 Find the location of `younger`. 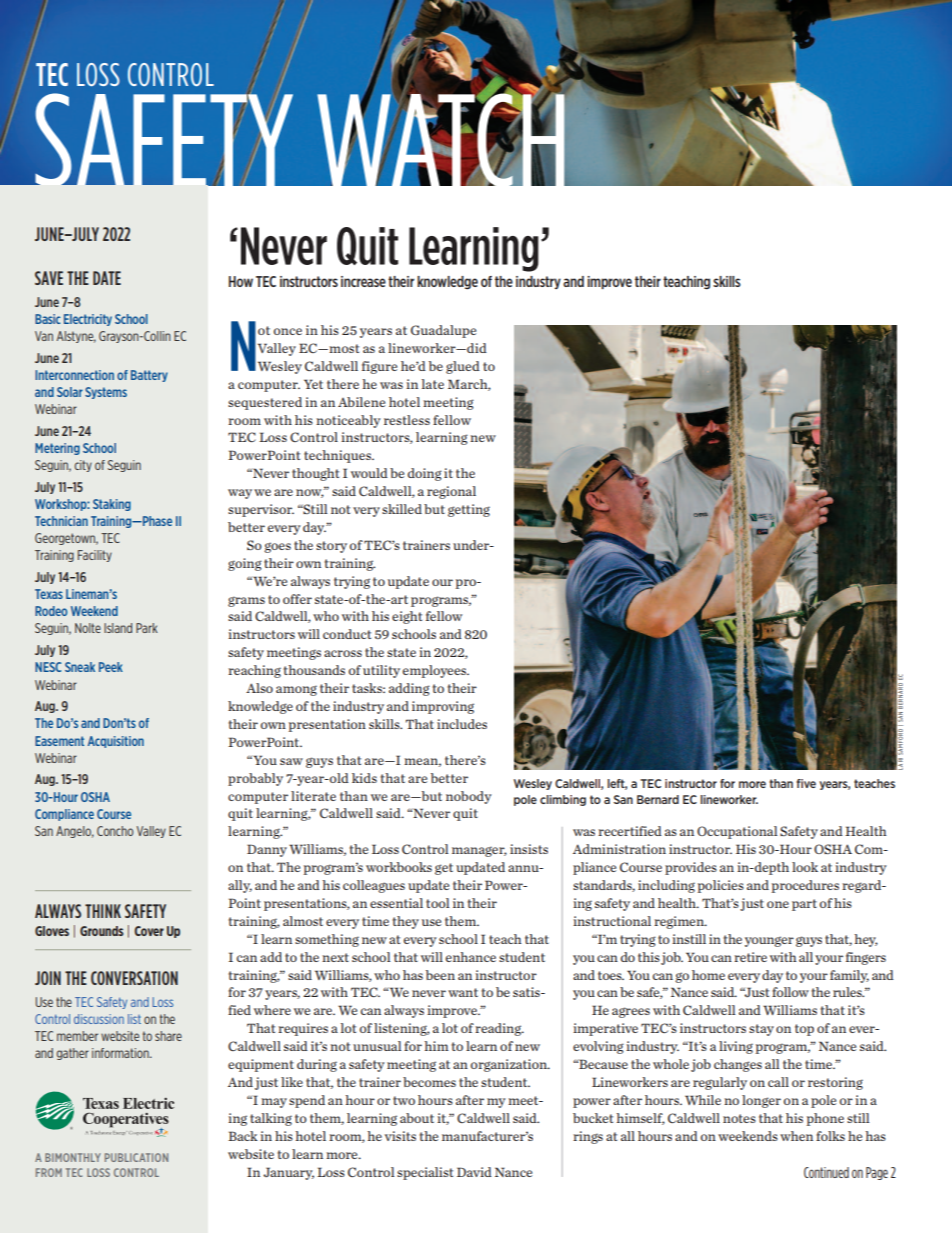

younger is located at coordinates (769, 941).
